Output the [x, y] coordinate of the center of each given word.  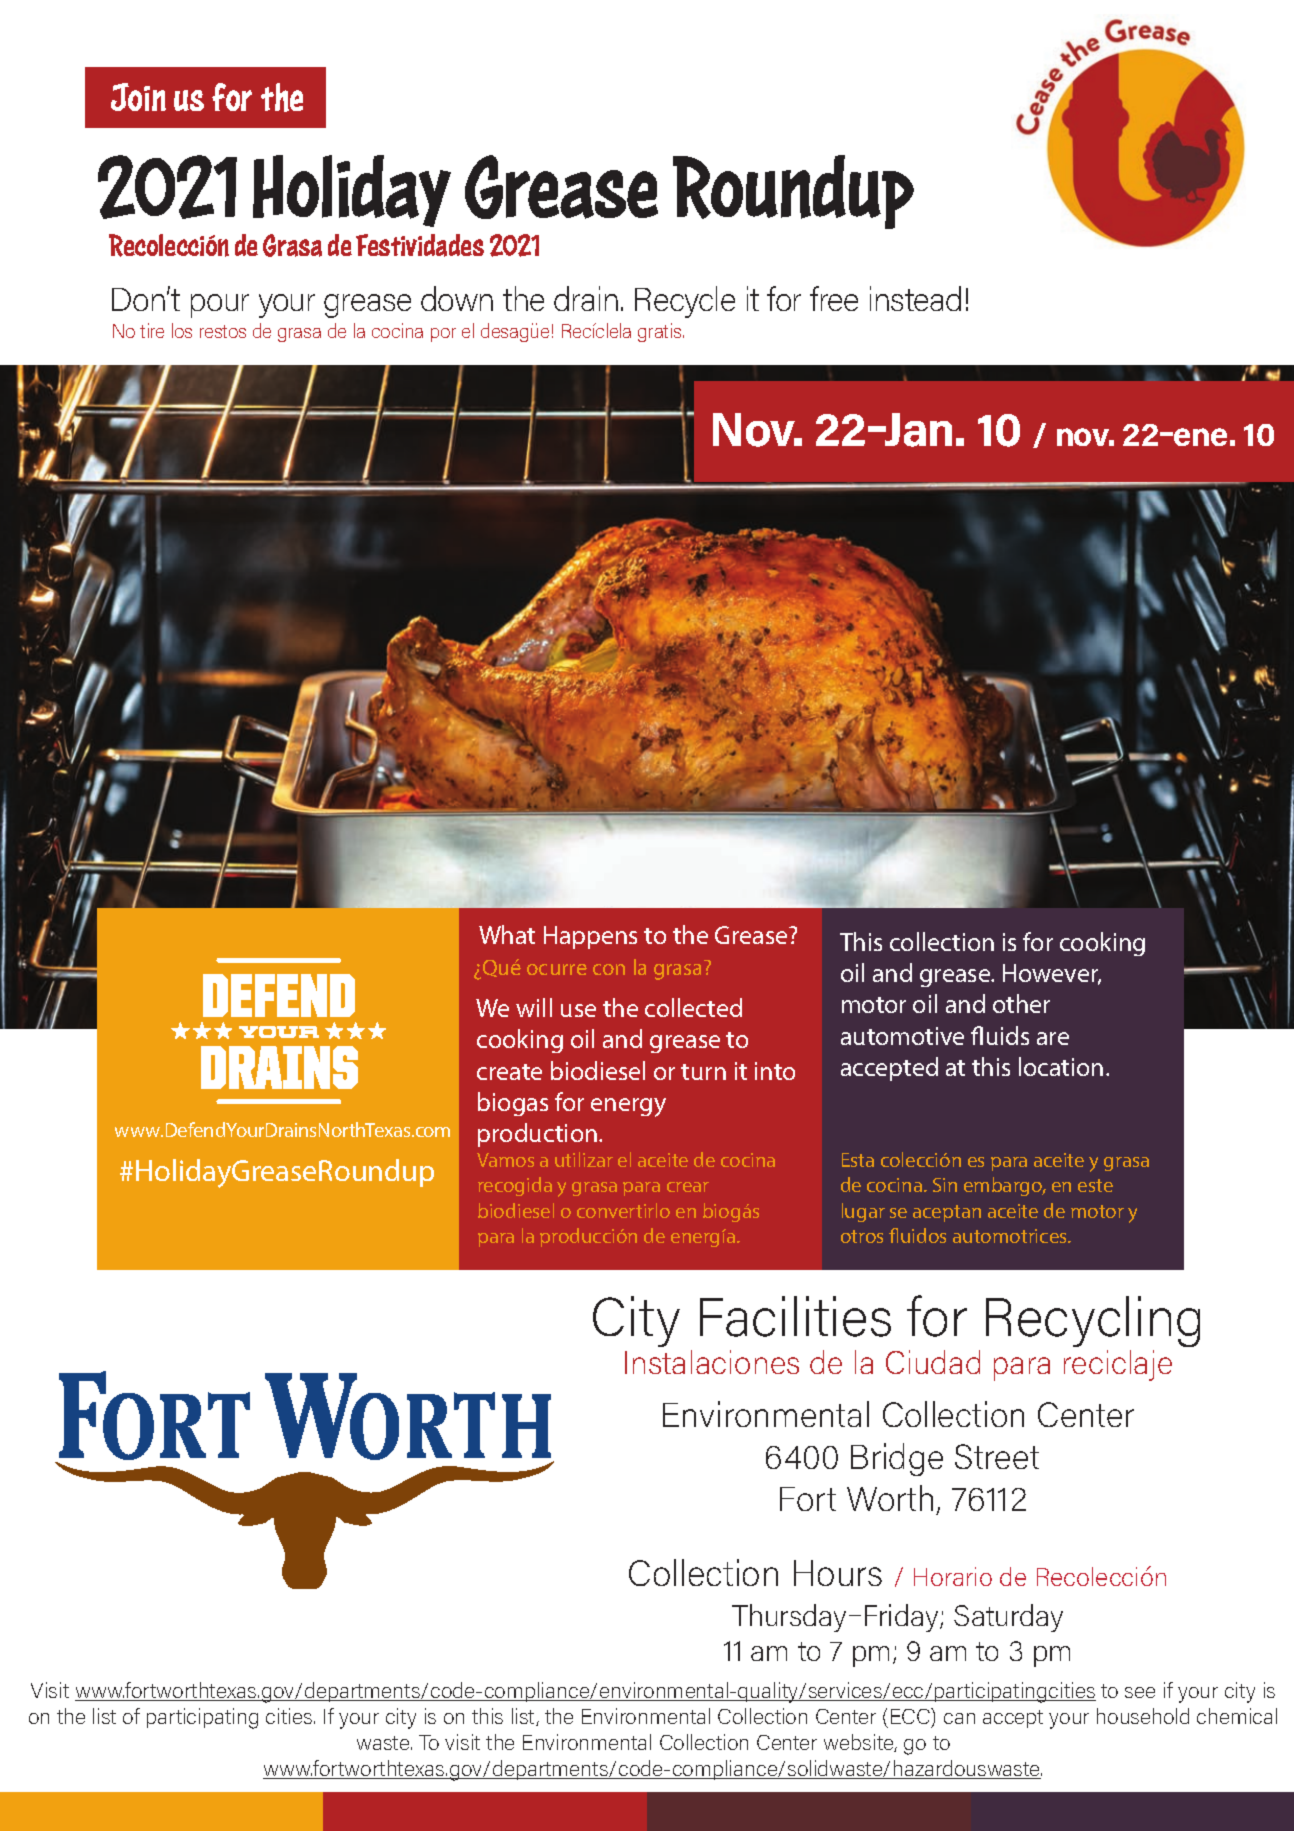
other [1021, 1003]
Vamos [505, 1160]
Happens [590, 937]
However [1052, 974]
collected [693, 1007]
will [534, 1007]
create [509, 1072]
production [537, 1135]
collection [942, 941]
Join [138, 97]
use [578, 1010]
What [507, 934]
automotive [902, 1036]
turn [703, 1072]
